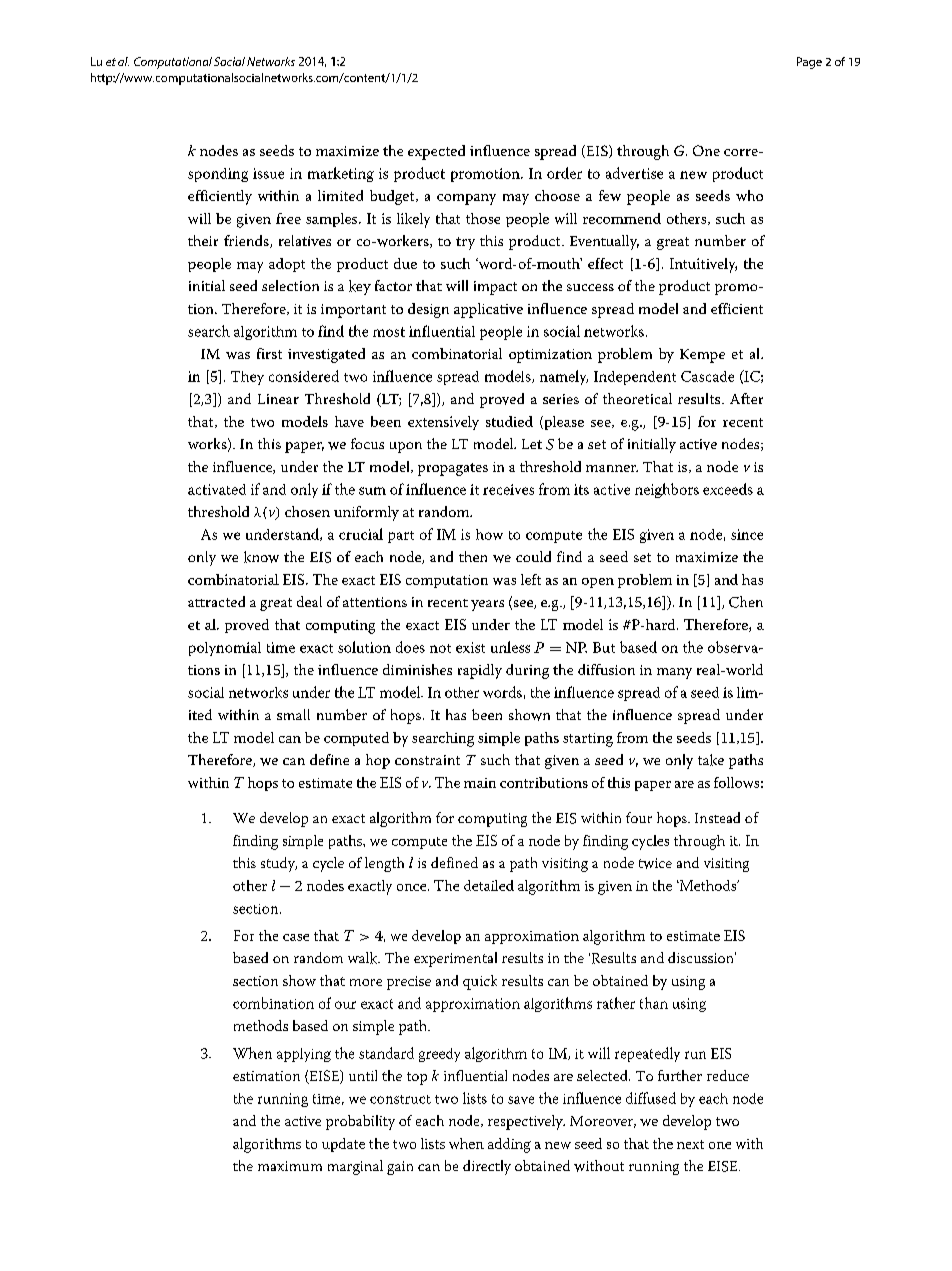 The width and height of the screenshot is (952, 1271). Describe the element at coordinates (509, 1145) in the screenshot. I see `adding` at that location.
